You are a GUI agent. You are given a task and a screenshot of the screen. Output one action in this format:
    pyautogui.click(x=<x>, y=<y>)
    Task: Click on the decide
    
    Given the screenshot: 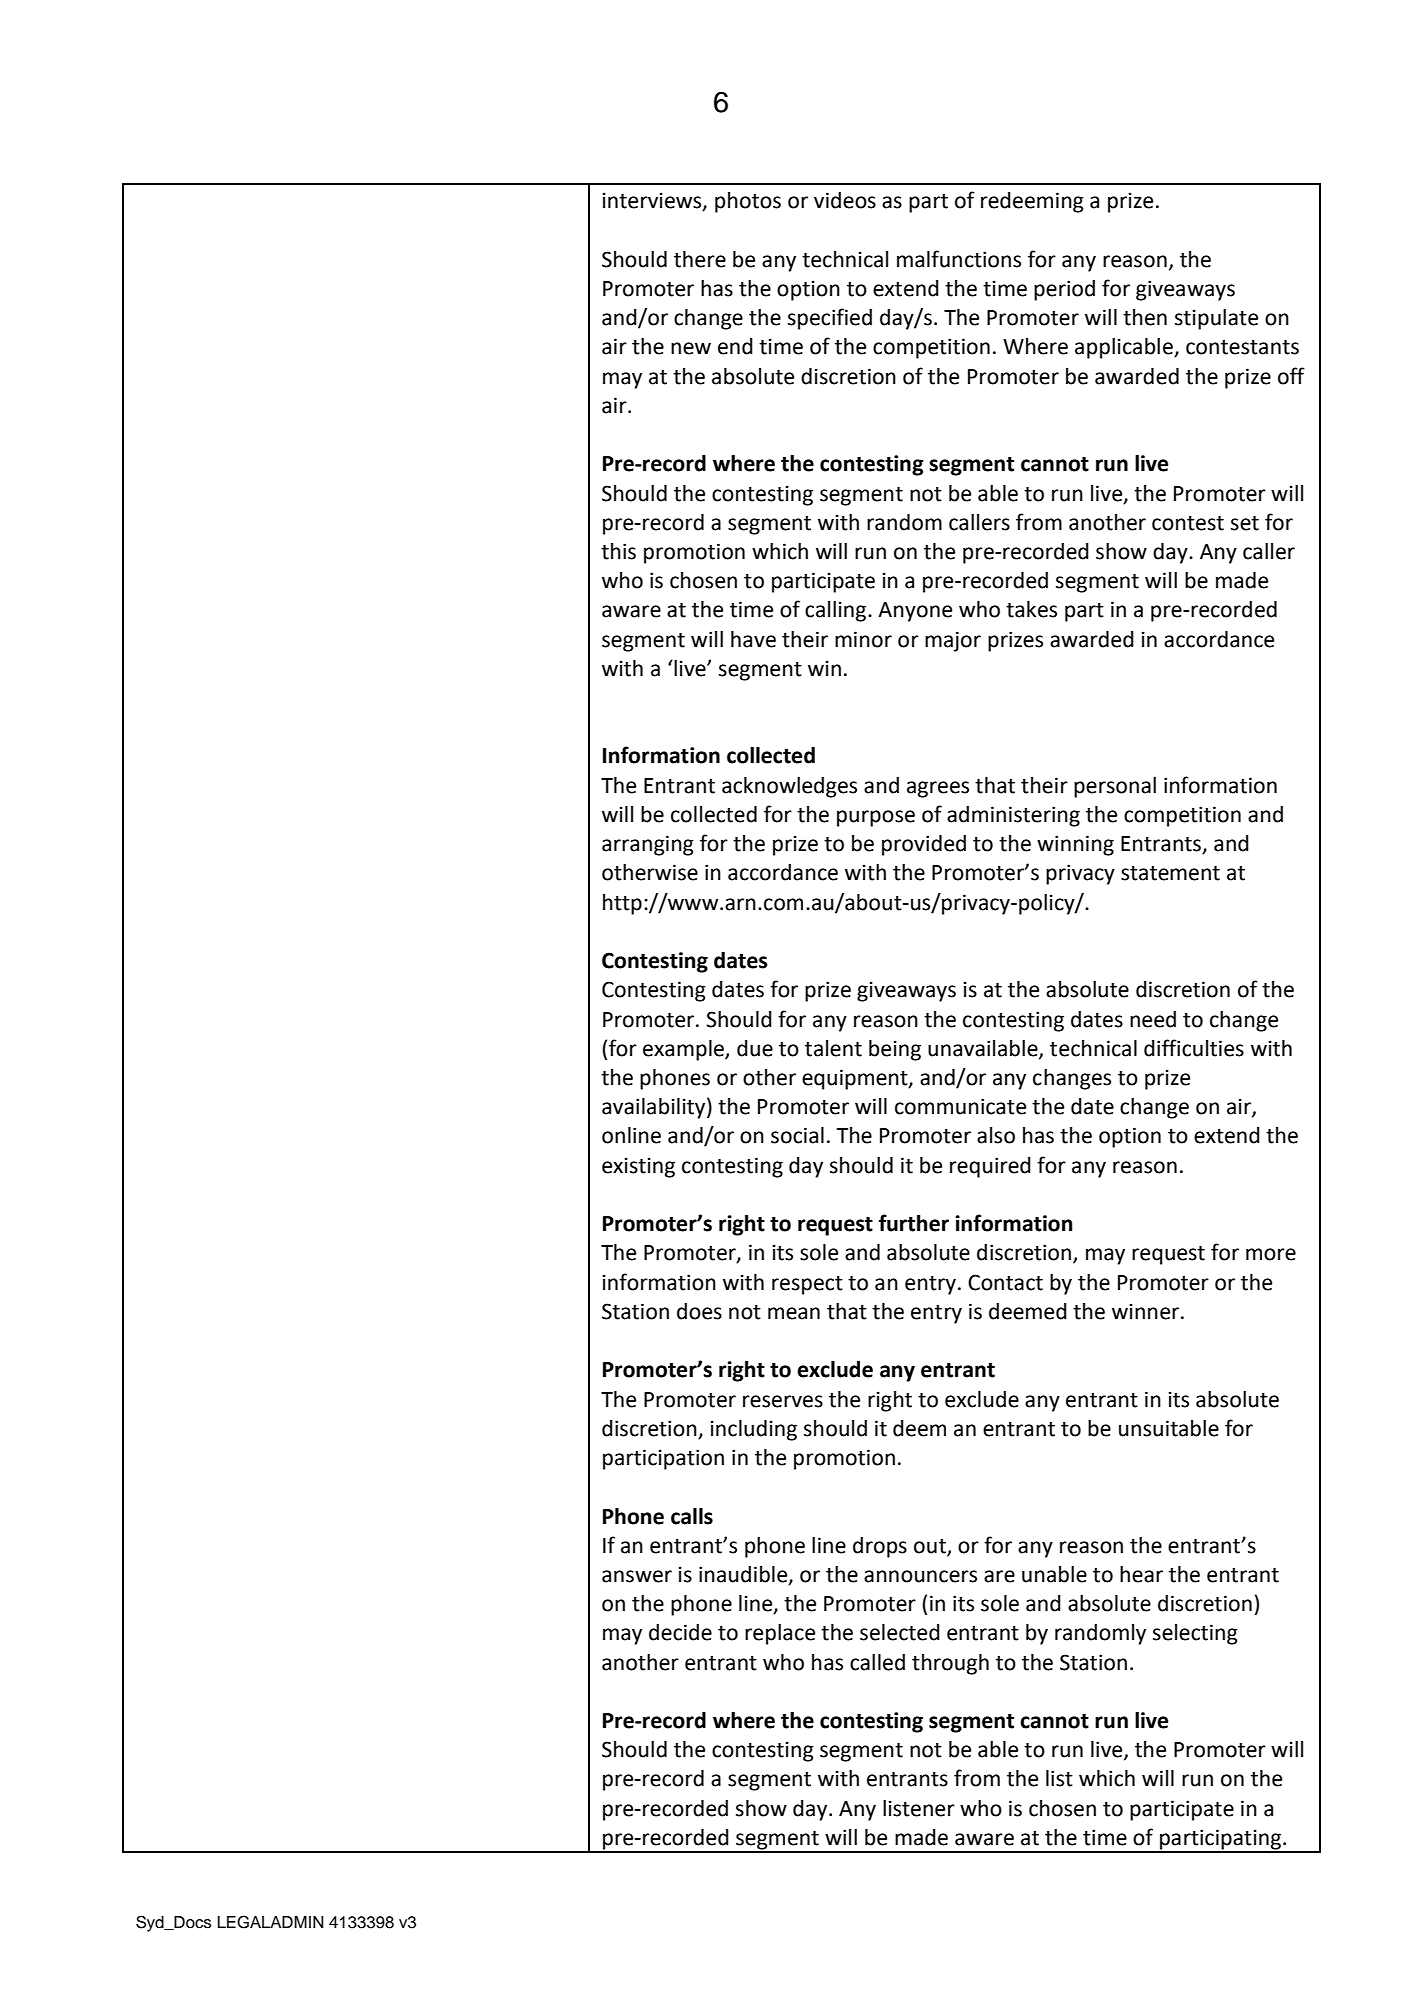 What is the action you would take?
    pyautogui.click(x=680, y=1632)
